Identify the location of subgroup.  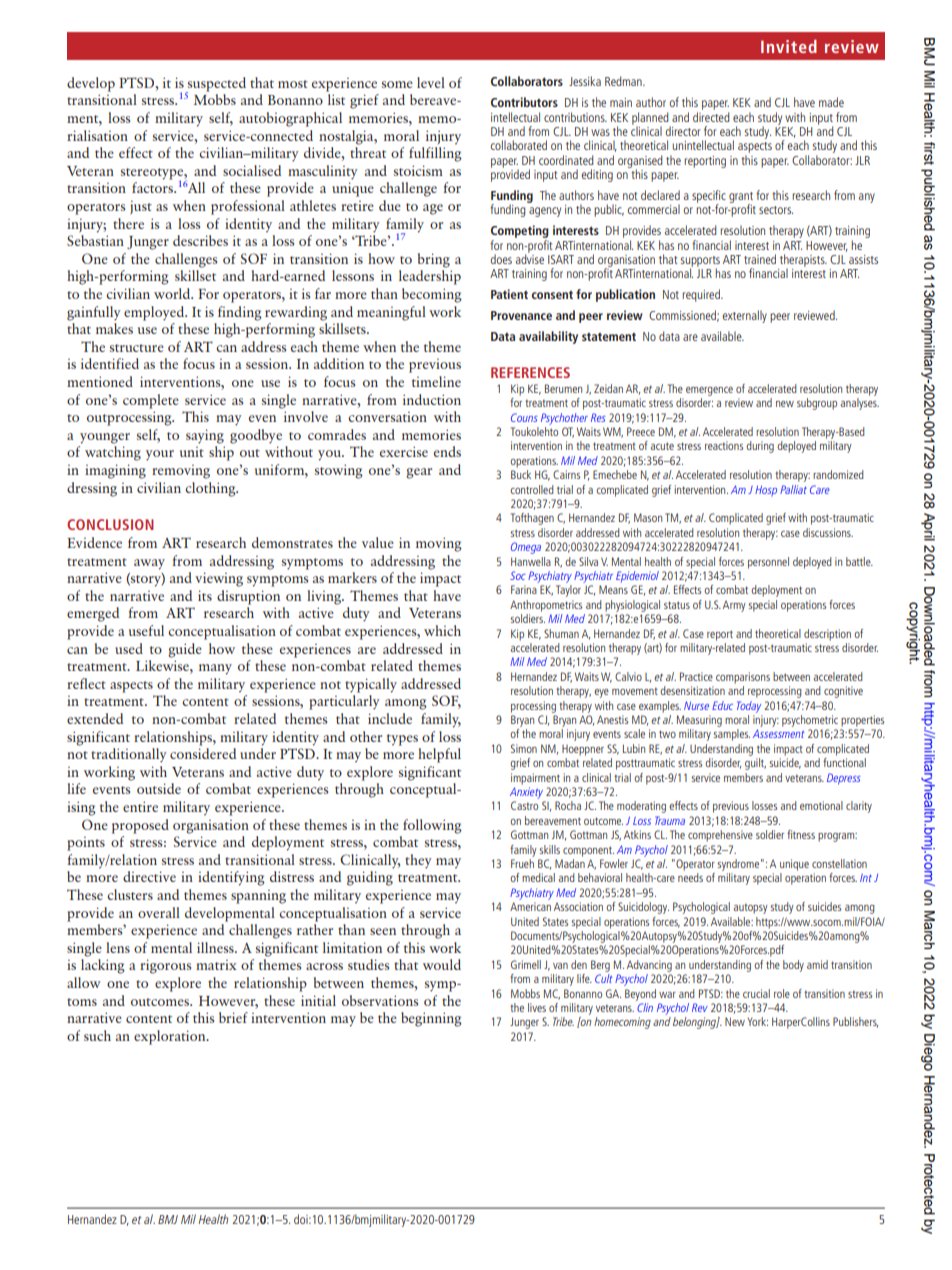
(817, 404).
